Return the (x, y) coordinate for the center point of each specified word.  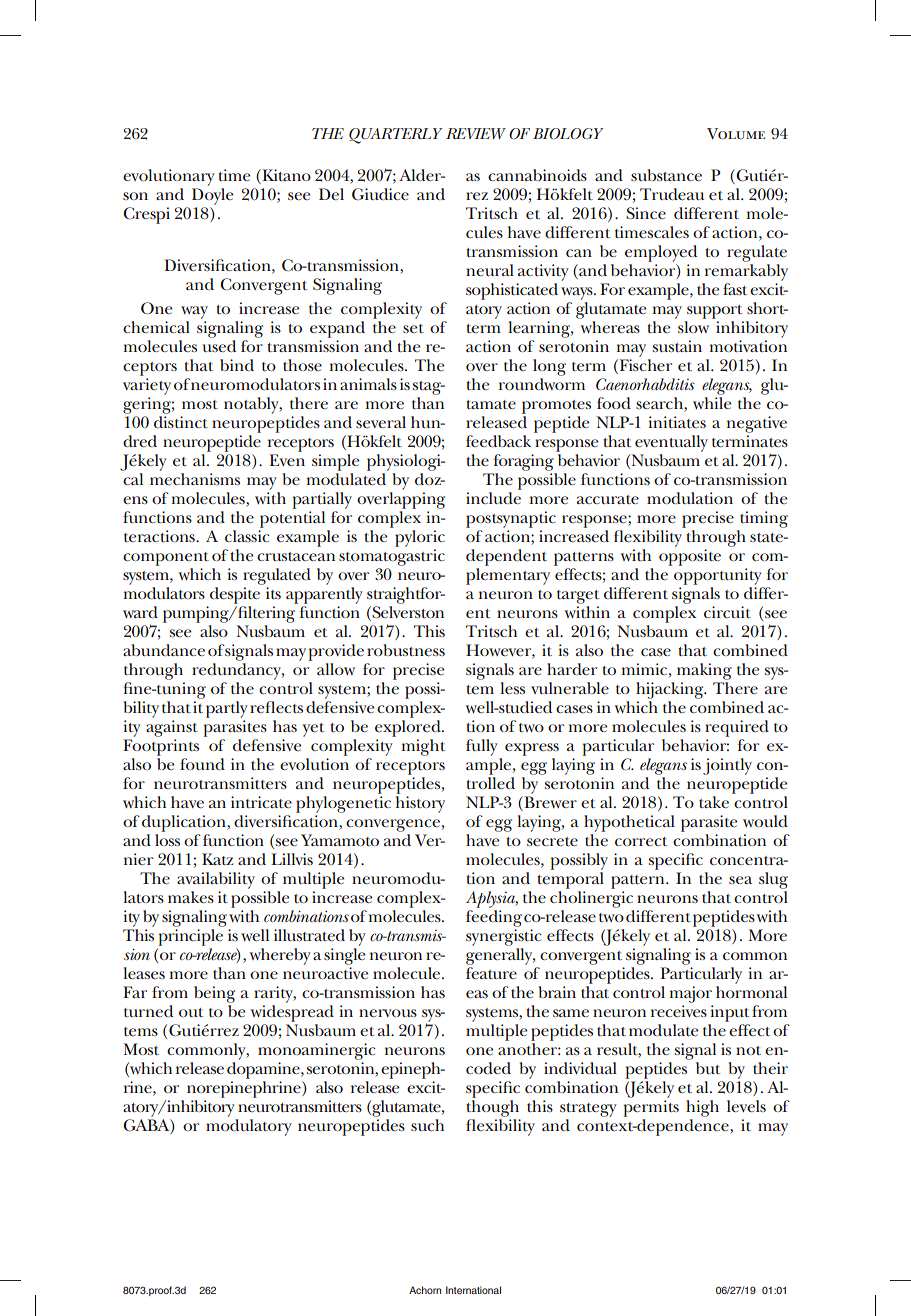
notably (252, 405)
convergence (393, 825)
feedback (498, 441)
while (712, 403)
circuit (727, 612)
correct (641, 841)
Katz (217, 859)
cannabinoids (537, 175)
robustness (406, 650)
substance (666, 175)
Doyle (212, 196)
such (427, 1125)
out (191, 1012)
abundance (164, 650)
